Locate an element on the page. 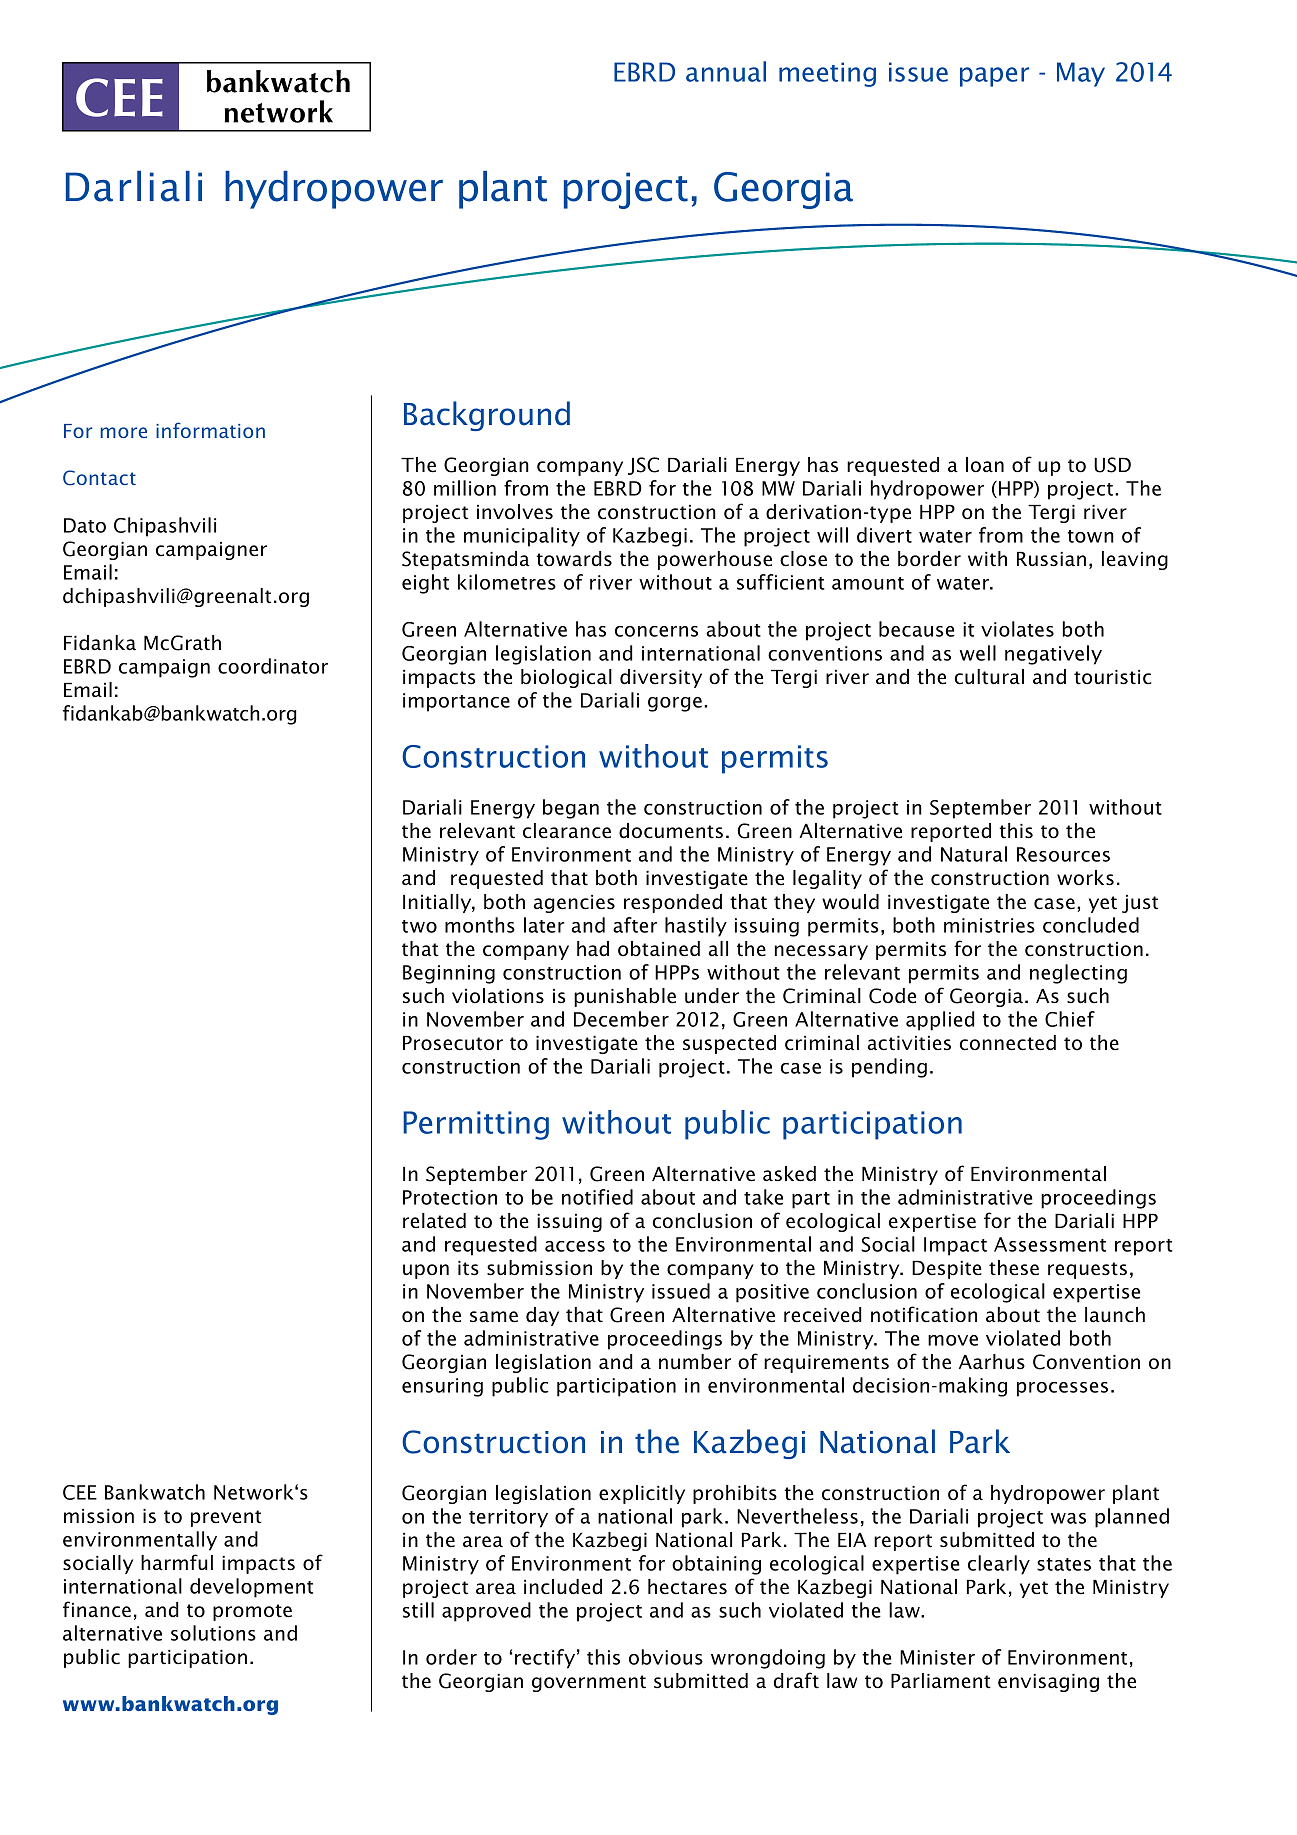  solutions is located at coordinates (213, 1633).
